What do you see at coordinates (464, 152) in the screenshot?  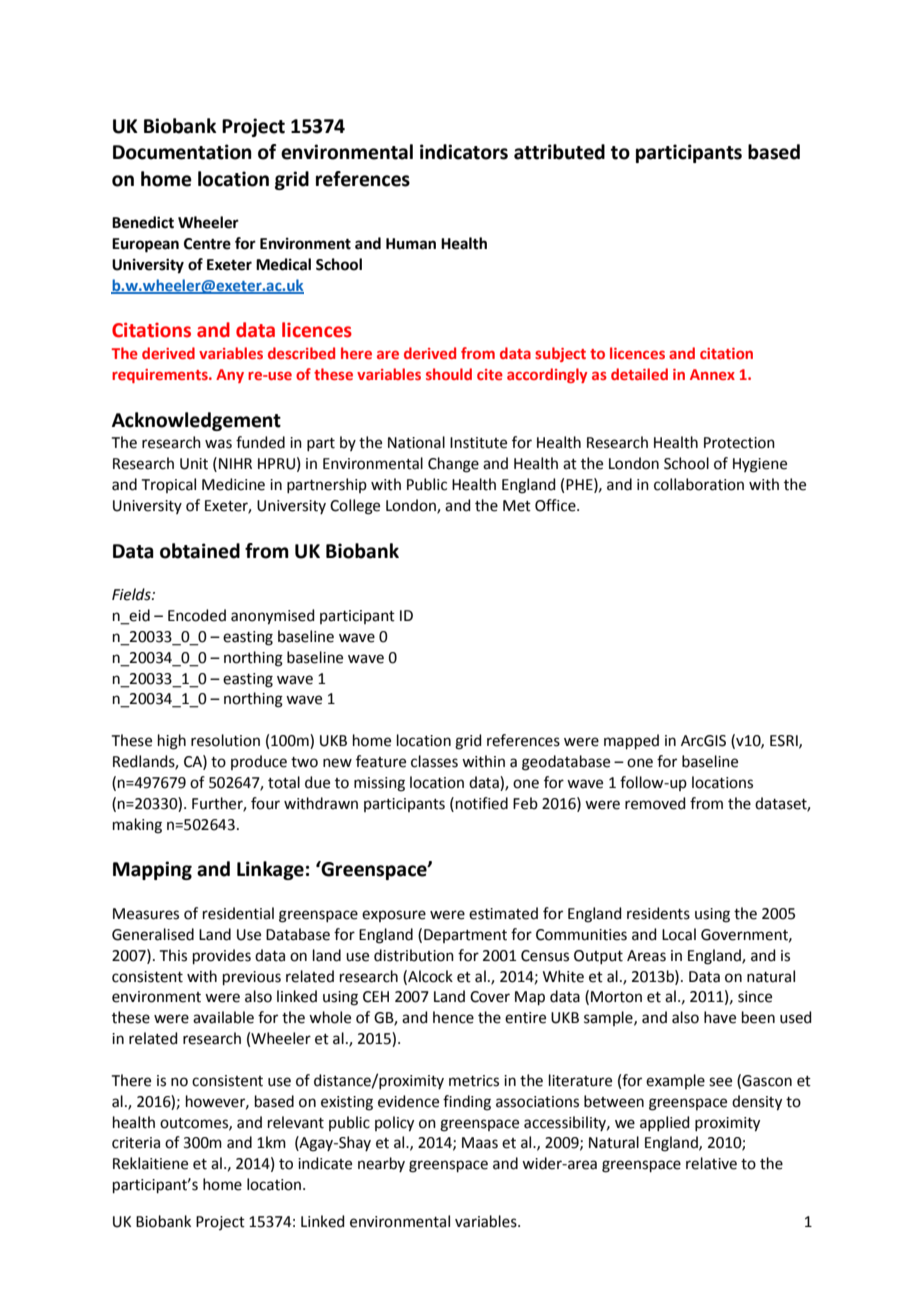 I see `indicators` at bounding box center [464, 152].
